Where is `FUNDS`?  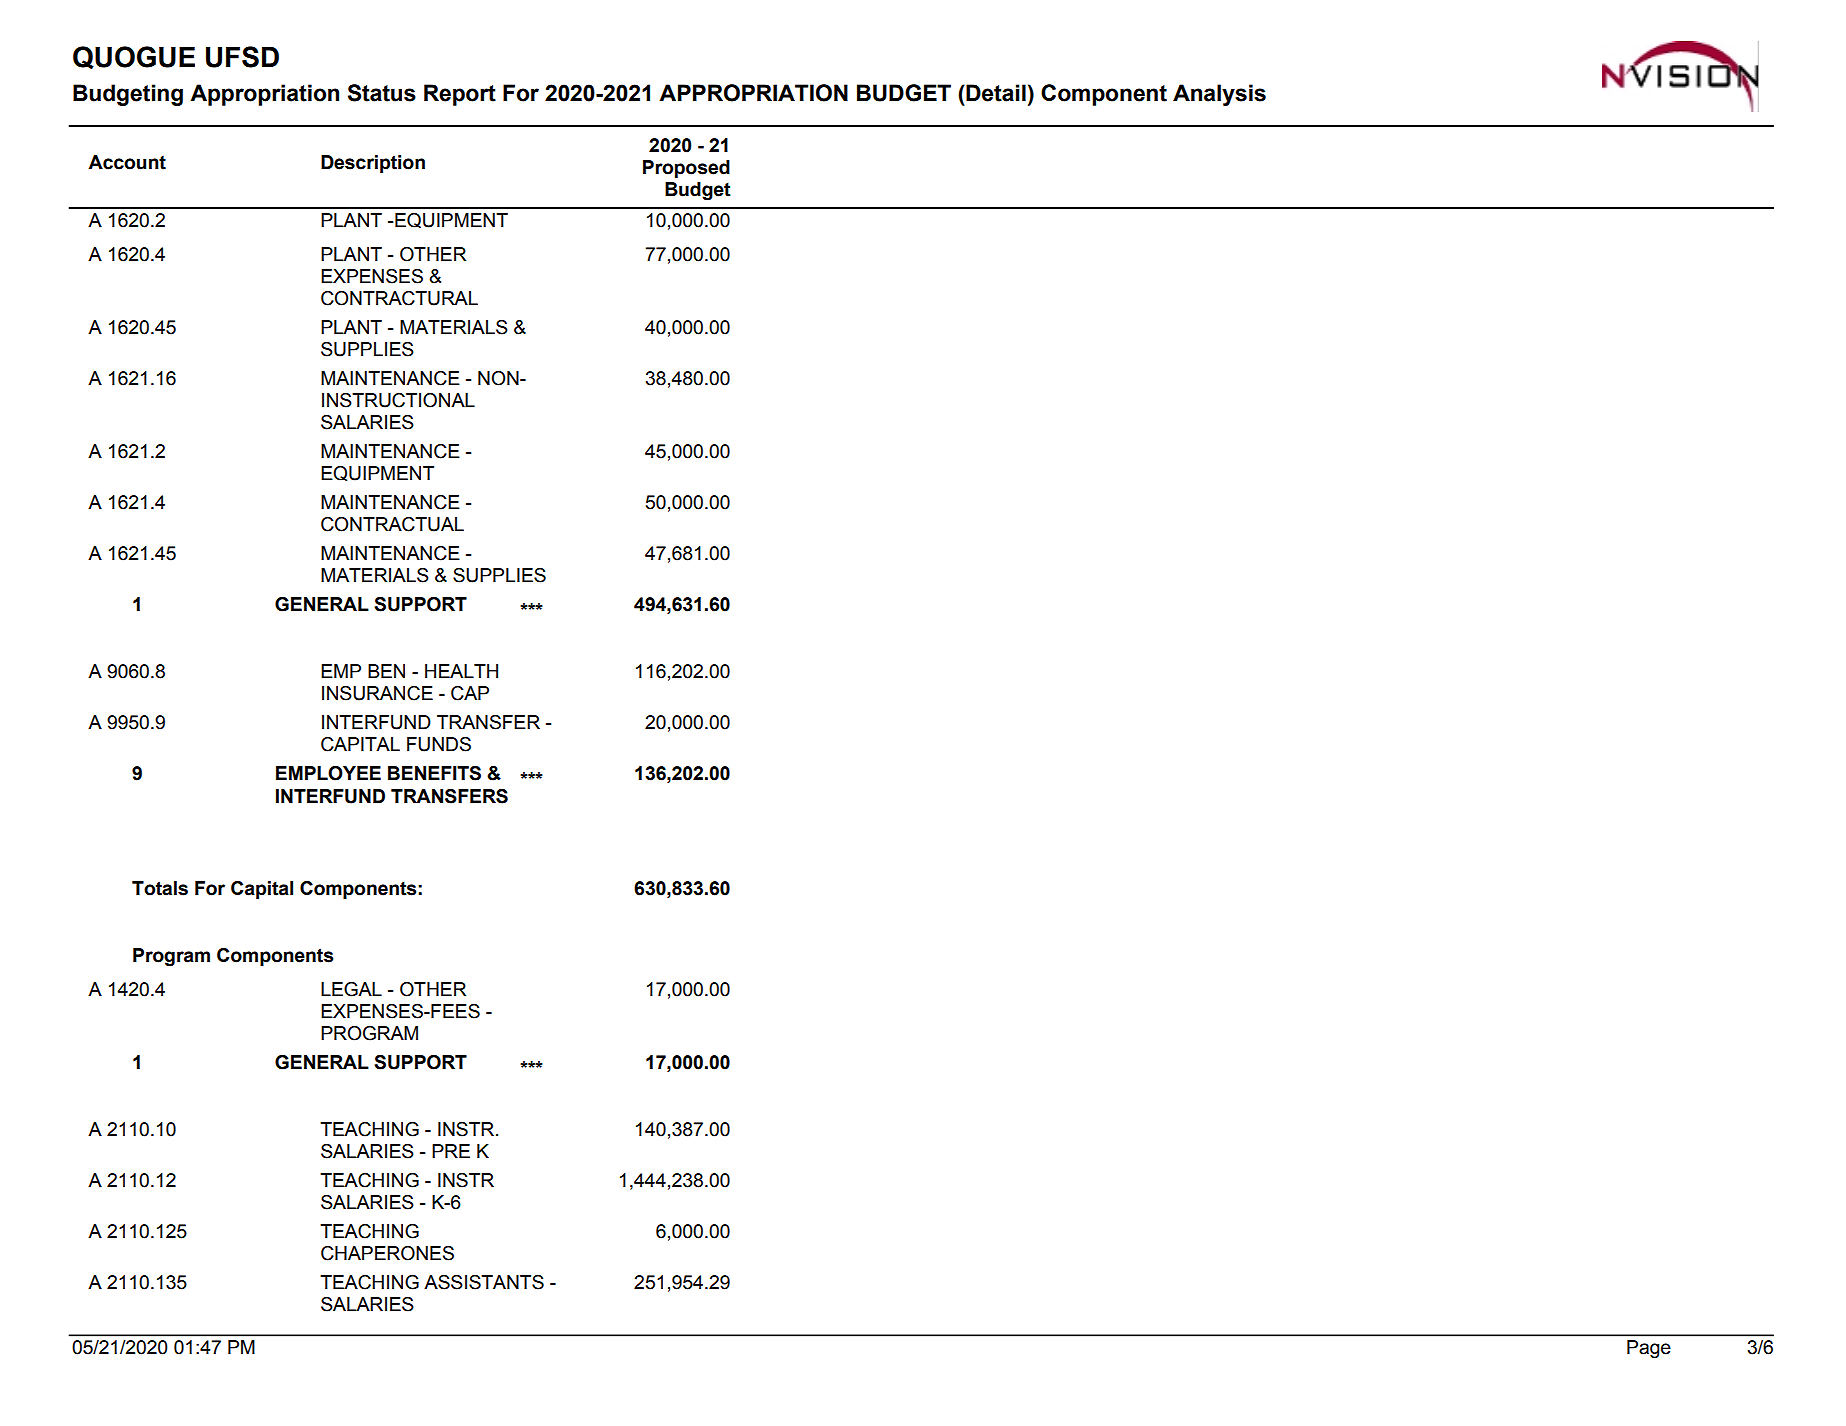 FUNDS is located at coordinates (439, 744).
